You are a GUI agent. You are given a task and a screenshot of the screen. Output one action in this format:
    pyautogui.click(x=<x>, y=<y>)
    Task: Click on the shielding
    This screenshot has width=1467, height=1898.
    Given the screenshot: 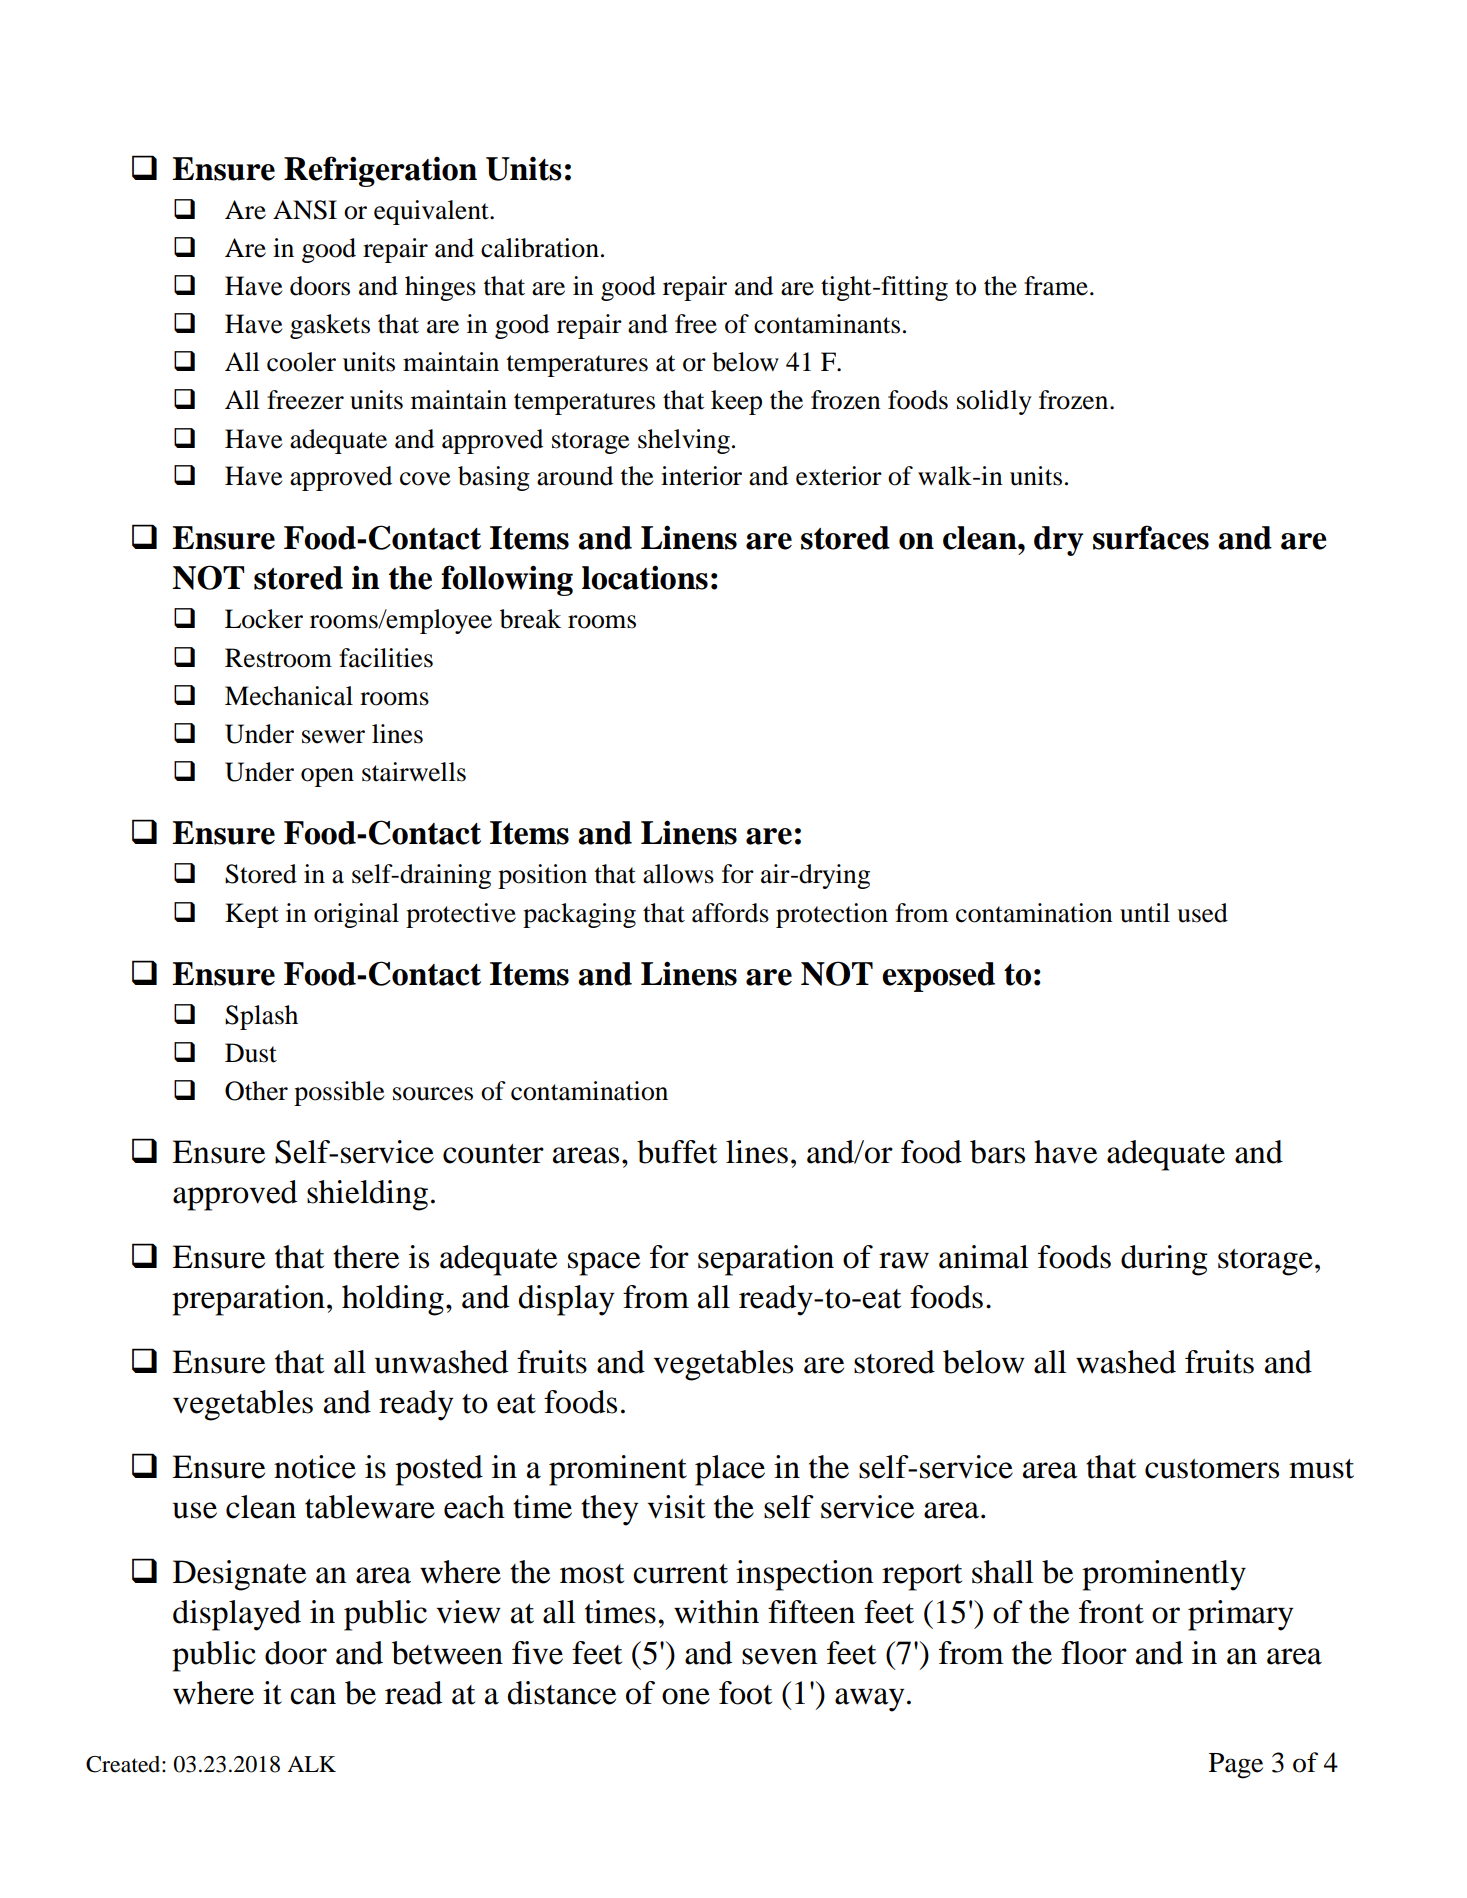 What is the action you would take?
    pyautogui.click(x=367, y=1195)
